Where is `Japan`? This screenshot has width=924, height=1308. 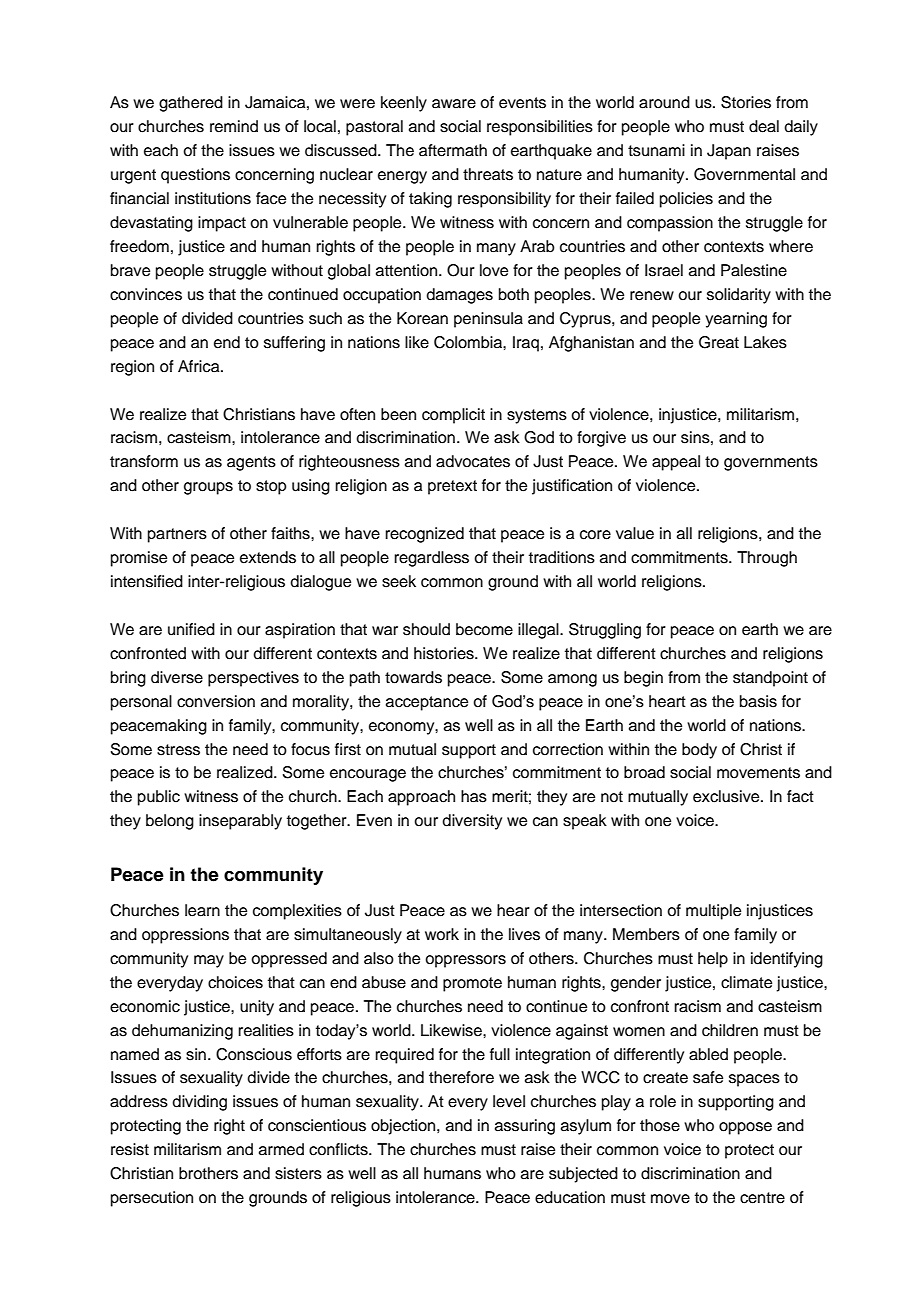
Japan is located at coordinates (729, 152).
